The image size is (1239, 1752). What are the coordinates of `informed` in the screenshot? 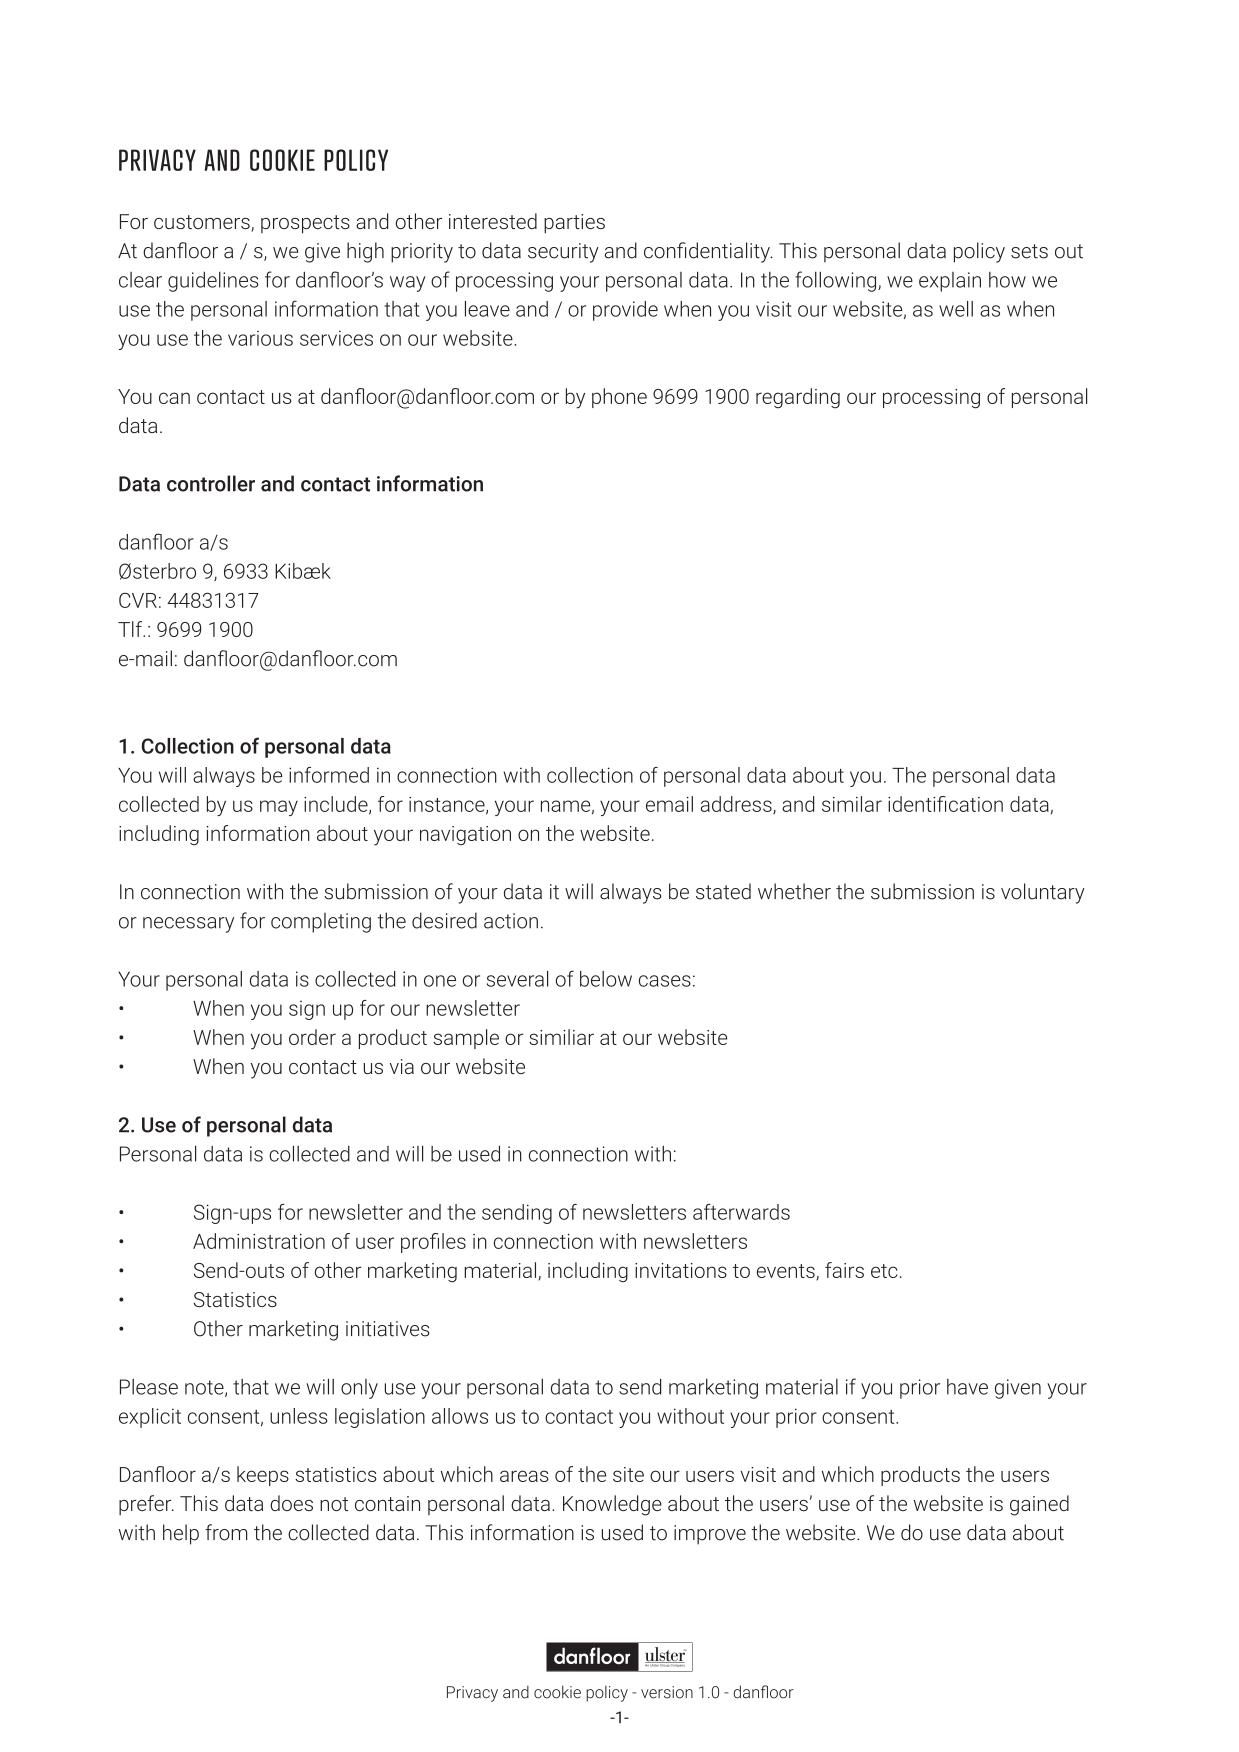 It's located at (329, 775).
